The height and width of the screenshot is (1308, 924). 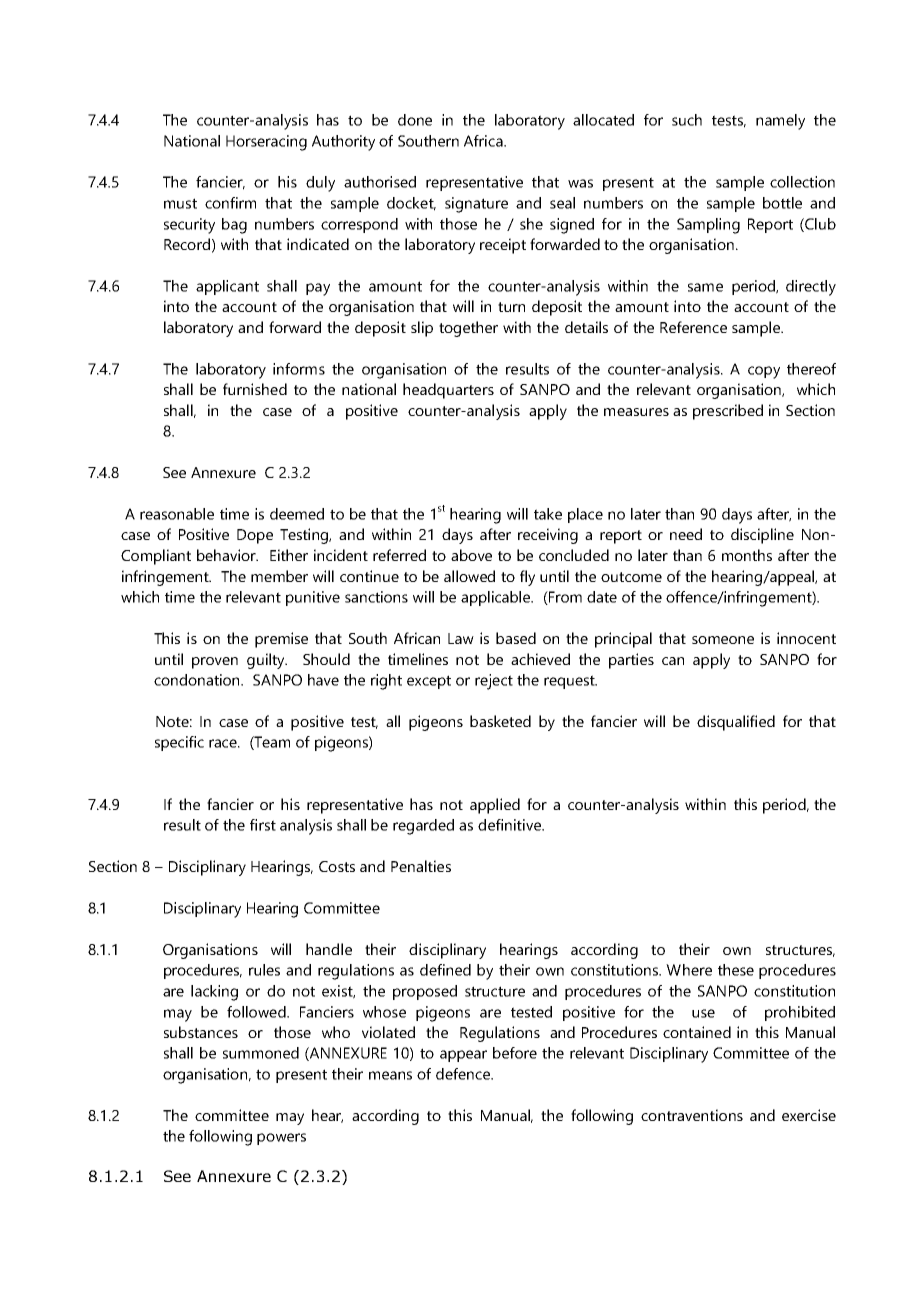 What do you see at coordinates (297, 514) in the screenshot?
I see `deemed` at bounding box center [297, 514].
